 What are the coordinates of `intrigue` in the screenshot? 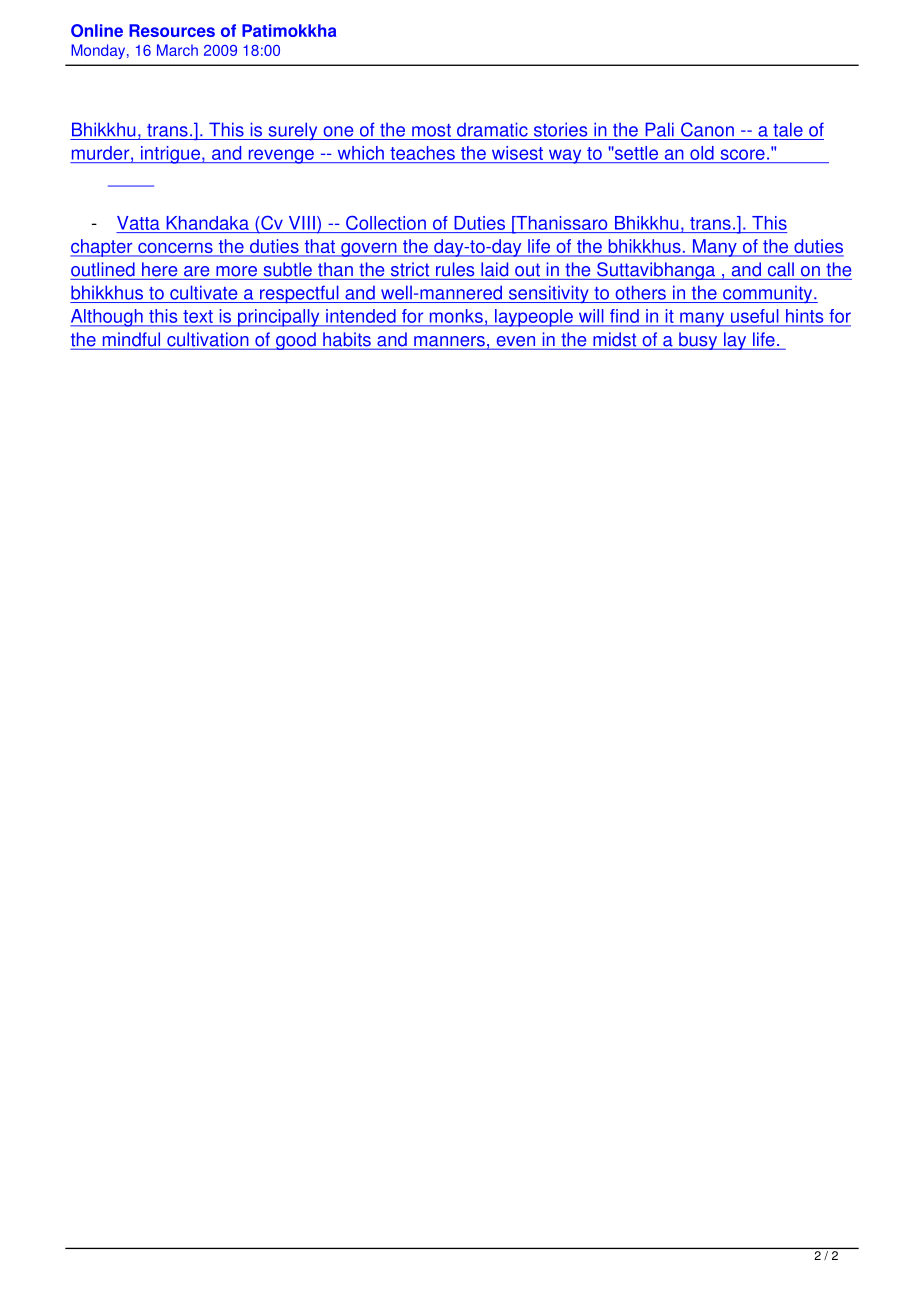 It's located at (170, 155).
